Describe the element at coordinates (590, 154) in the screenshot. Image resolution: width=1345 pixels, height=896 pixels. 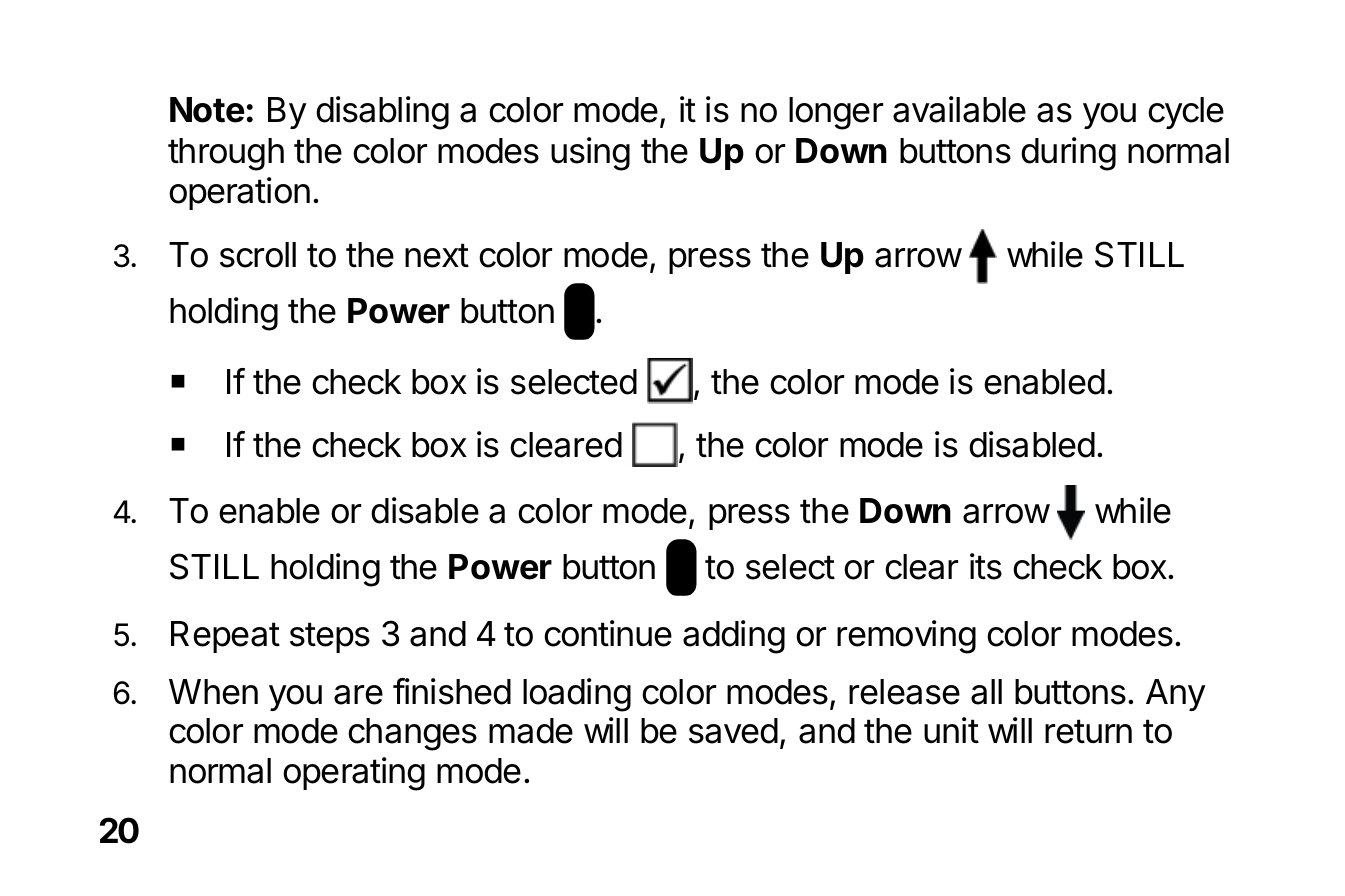
I see `using` at that location.
